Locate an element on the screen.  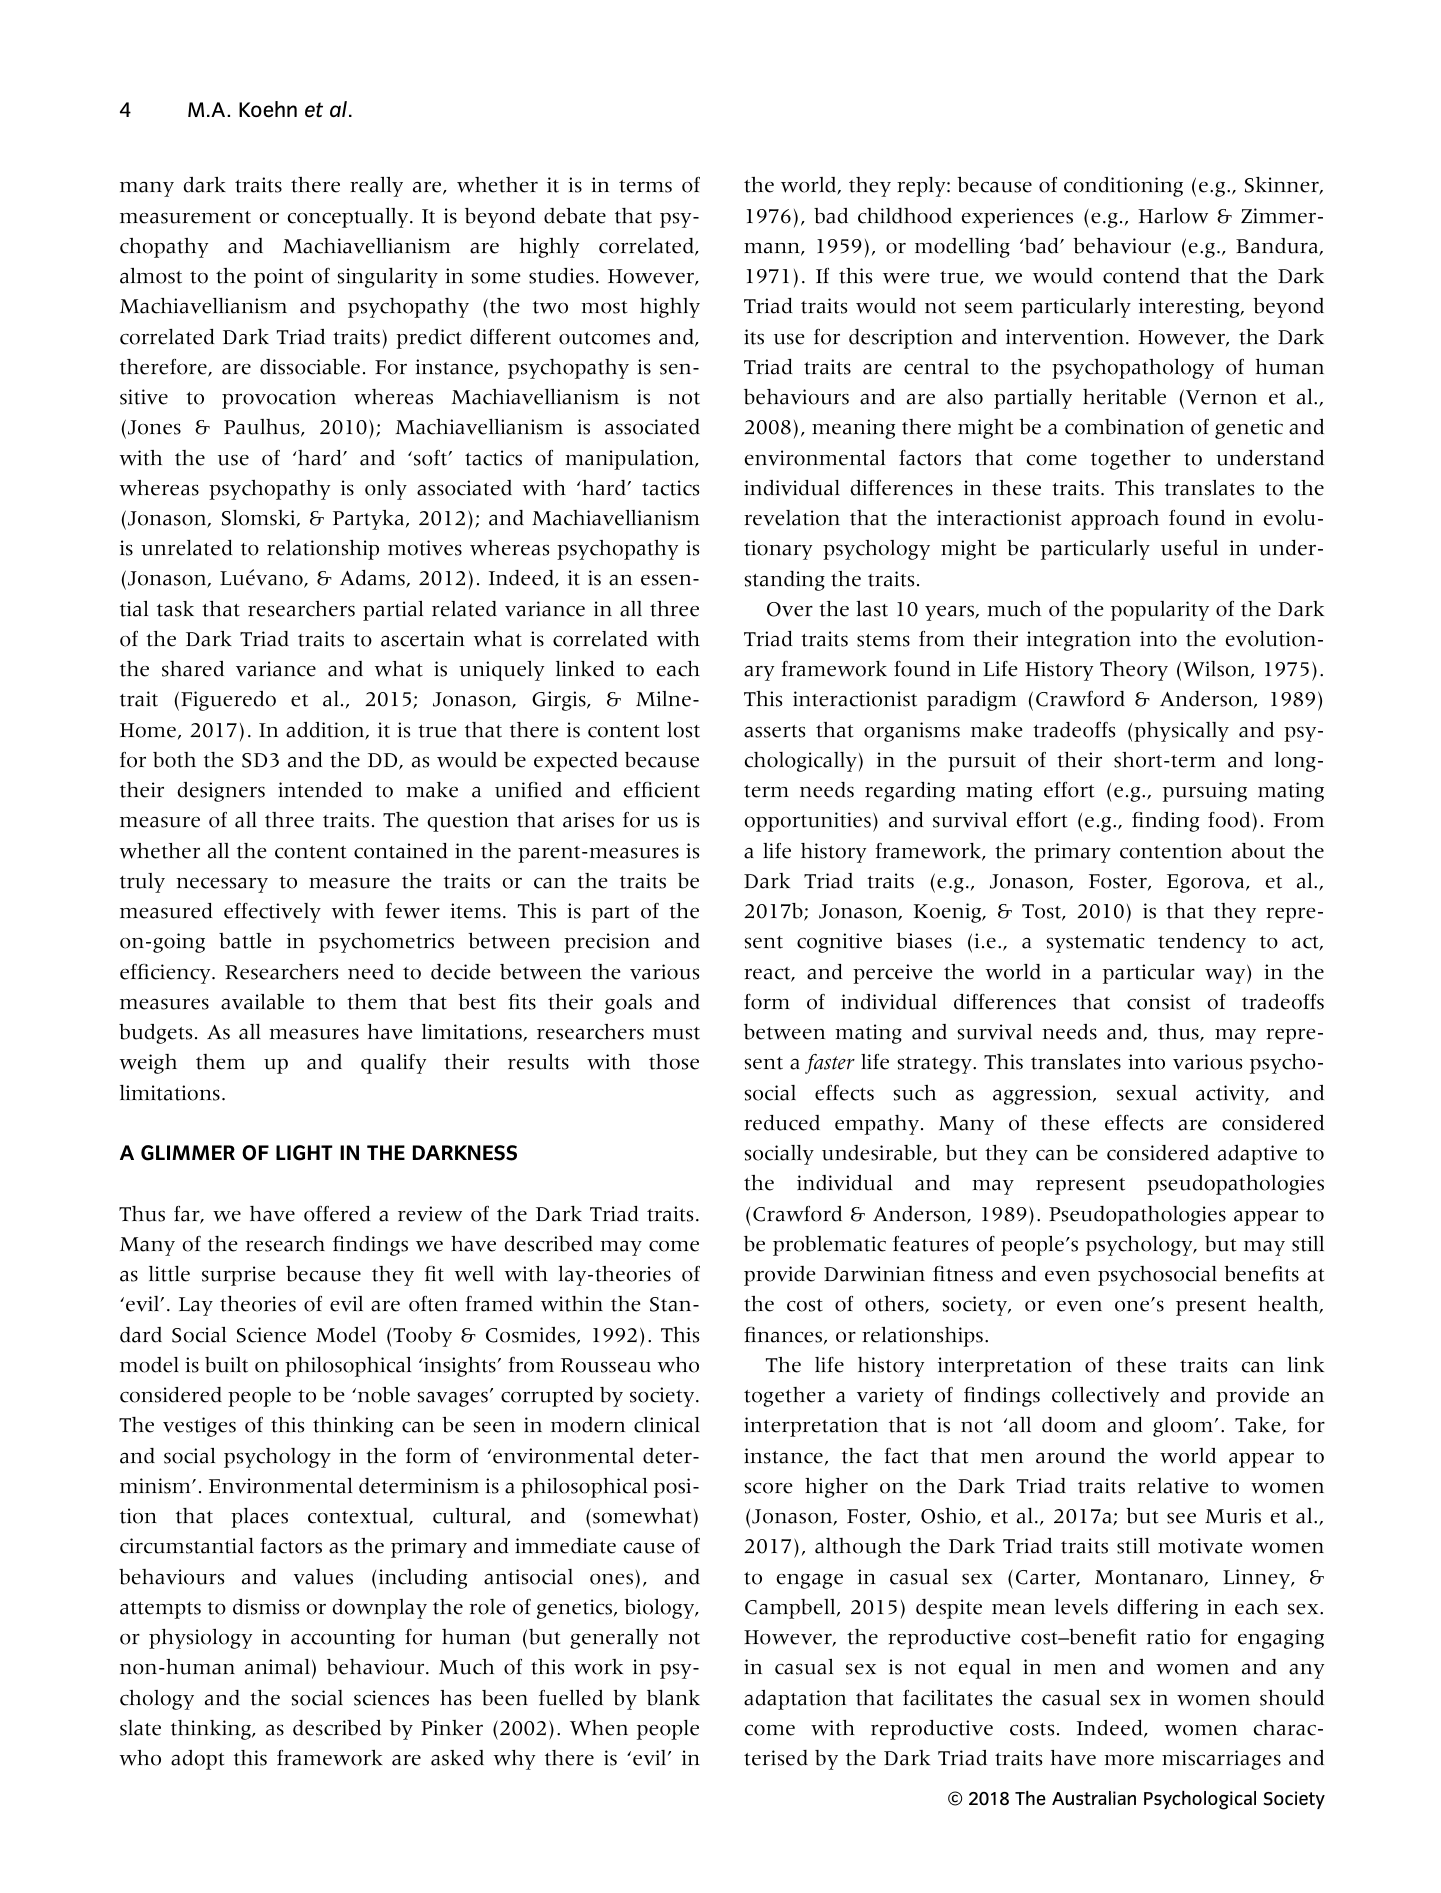
LIGHT is located at coordinates (304, 1153).
